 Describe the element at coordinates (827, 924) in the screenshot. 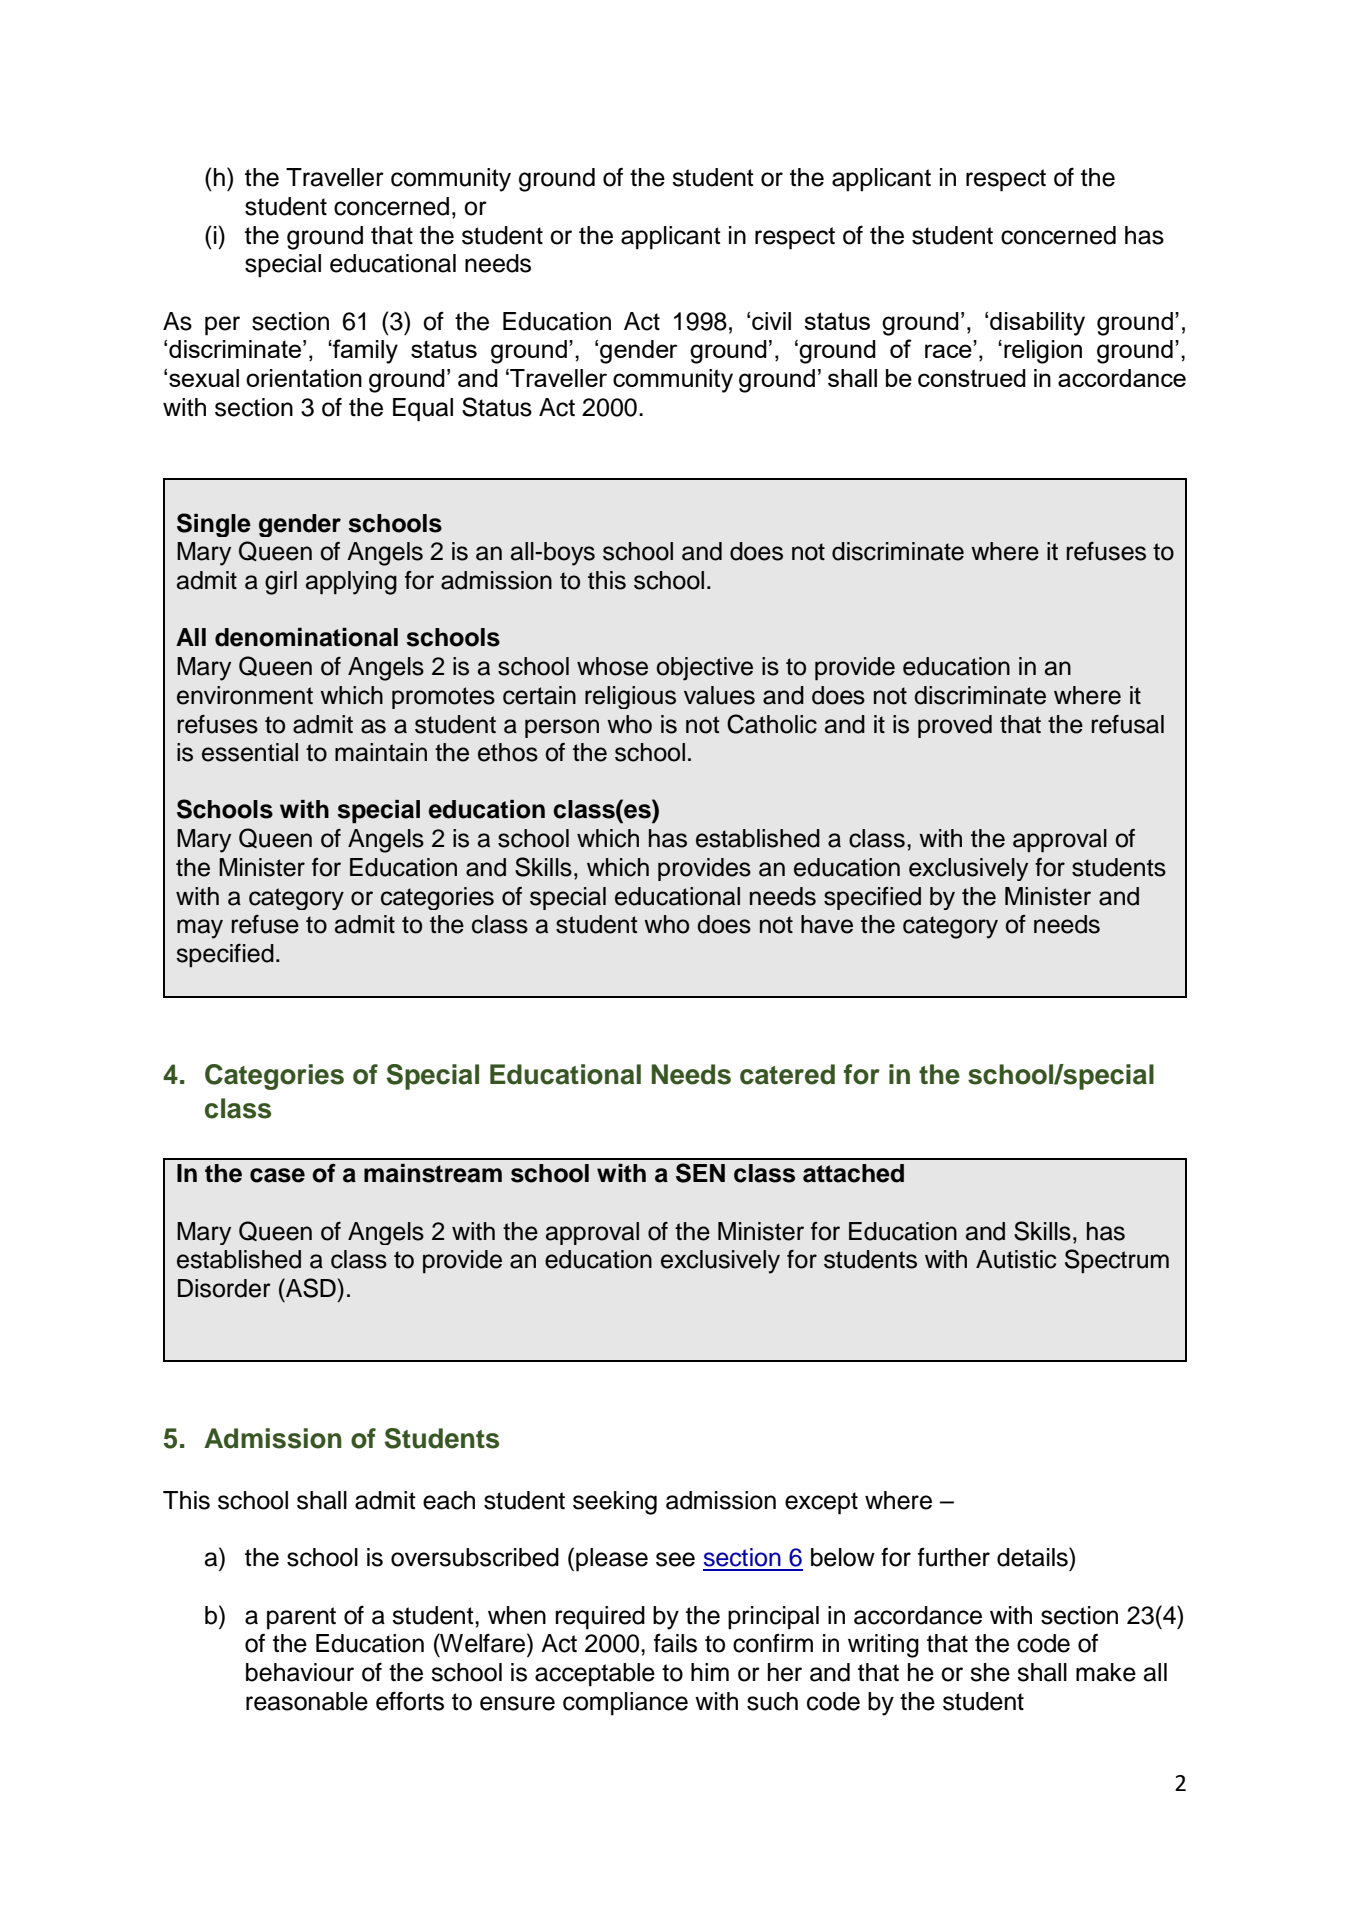

I see `have` at that location.
